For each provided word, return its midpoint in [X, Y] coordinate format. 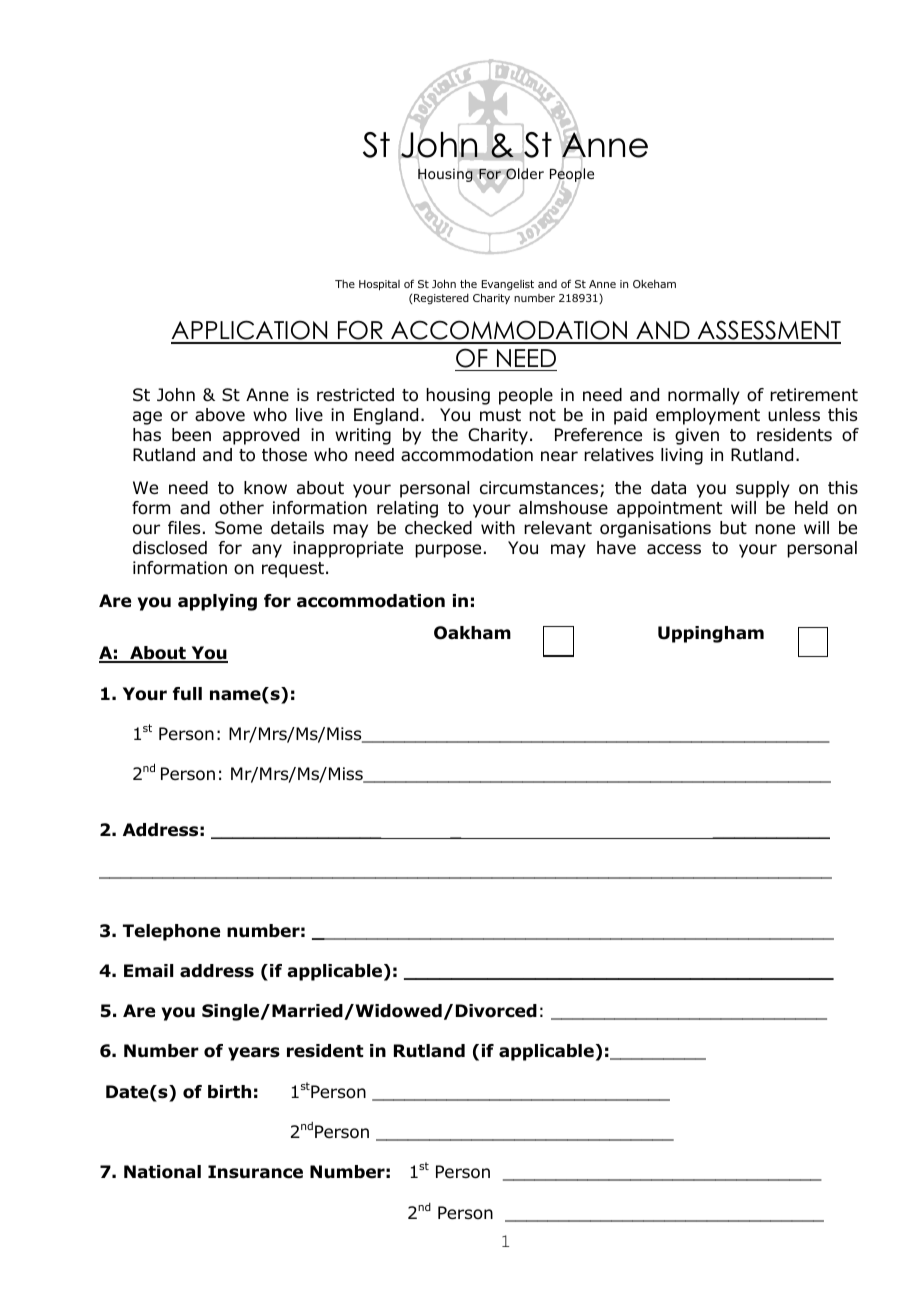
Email [148, 971]
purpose [448, 551]
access [674, 549]
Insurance [255, 1172]
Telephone [171, 932]
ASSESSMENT [768, 331]
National [162, 1172]
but [733, 528]
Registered [441, 299]
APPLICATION [250, 331]
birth [229, 1091]
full [187, 694]
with [498, 527]
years [254, 1054]
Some [238, 528]
